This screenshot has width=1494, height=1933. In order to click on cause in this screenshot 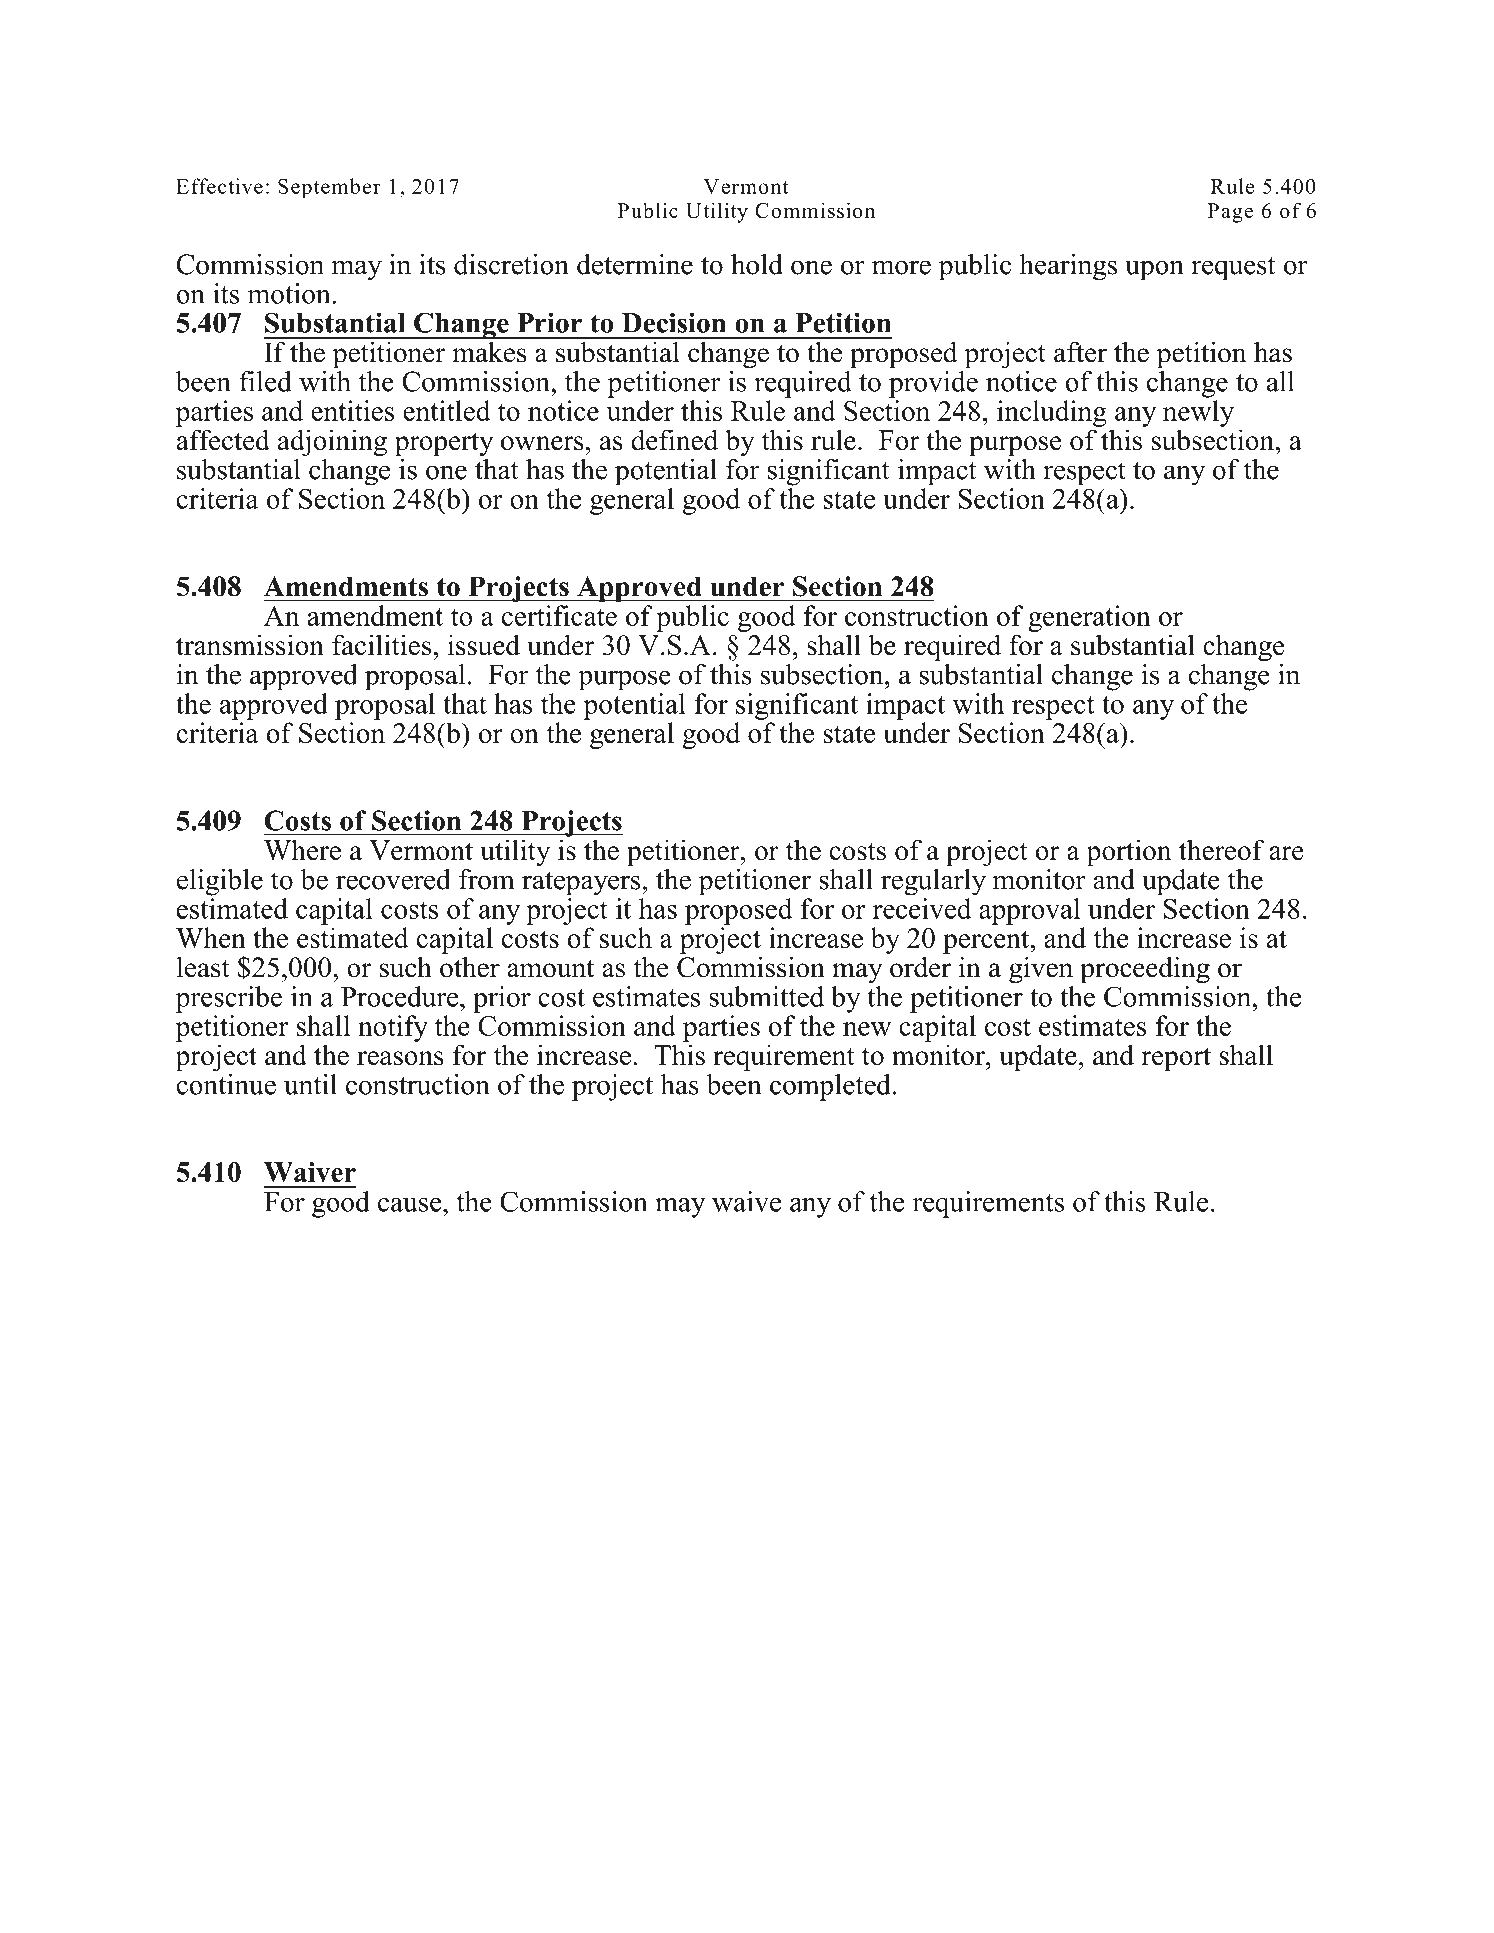, I will do `click(411, 1205)`.
